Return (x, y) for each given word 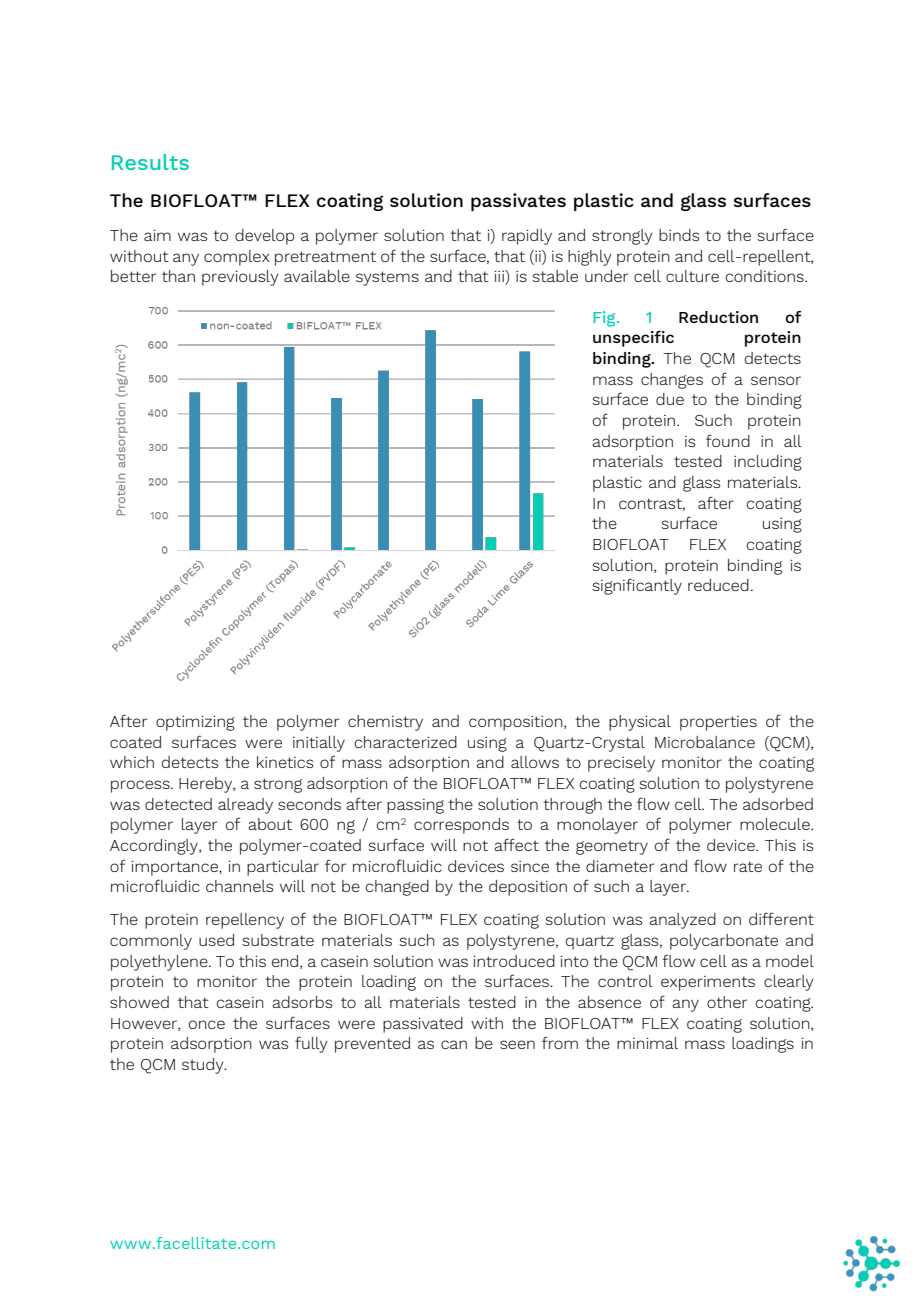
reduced (718, 585)
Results (150, 162)
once (207, 1024)
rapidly (527, 237)
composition (517, 723)
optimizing (195, 723)
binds (679, 235)
